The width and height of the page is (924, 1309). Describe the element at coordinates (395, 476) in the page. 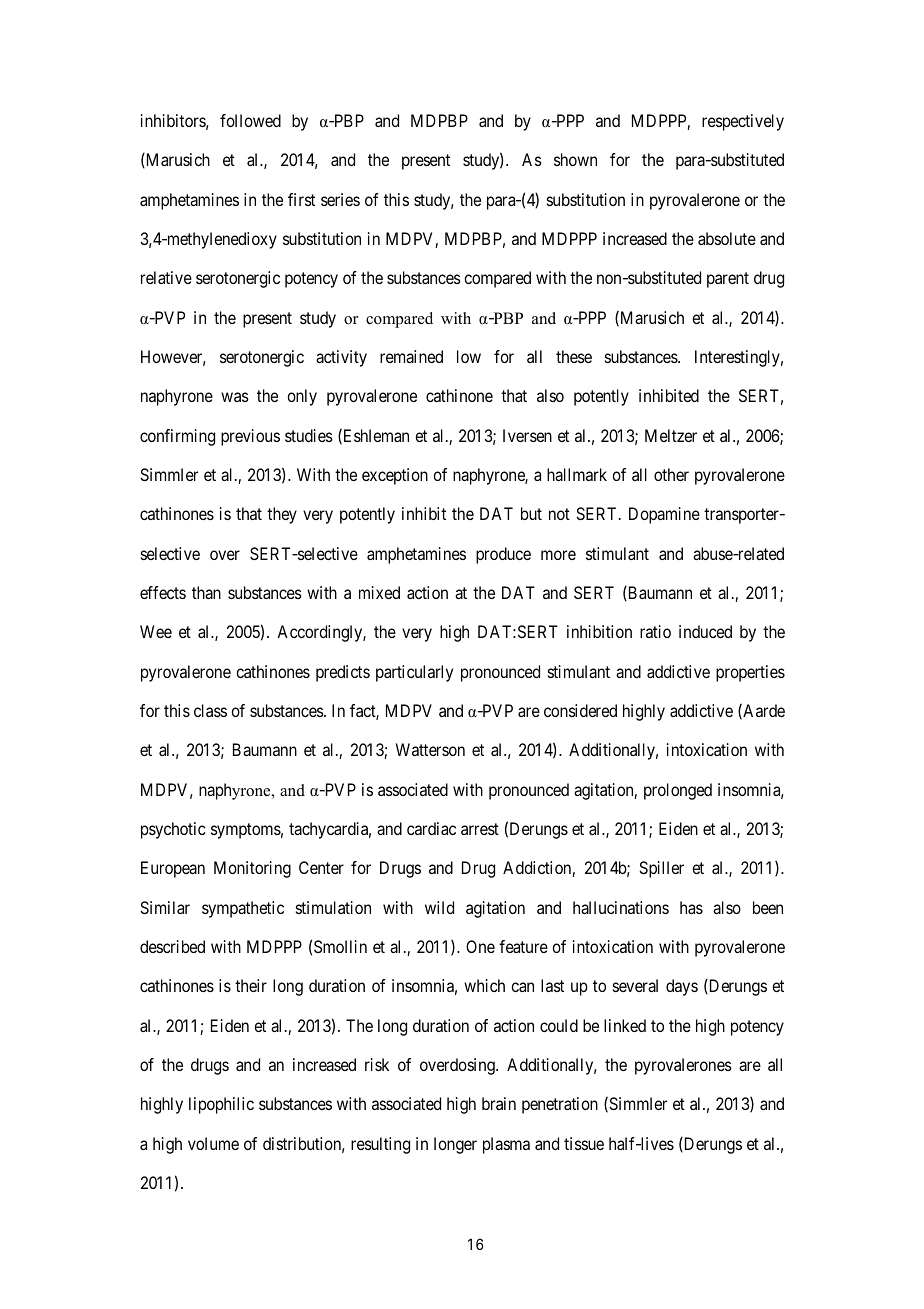

I see `exception` at that location.
